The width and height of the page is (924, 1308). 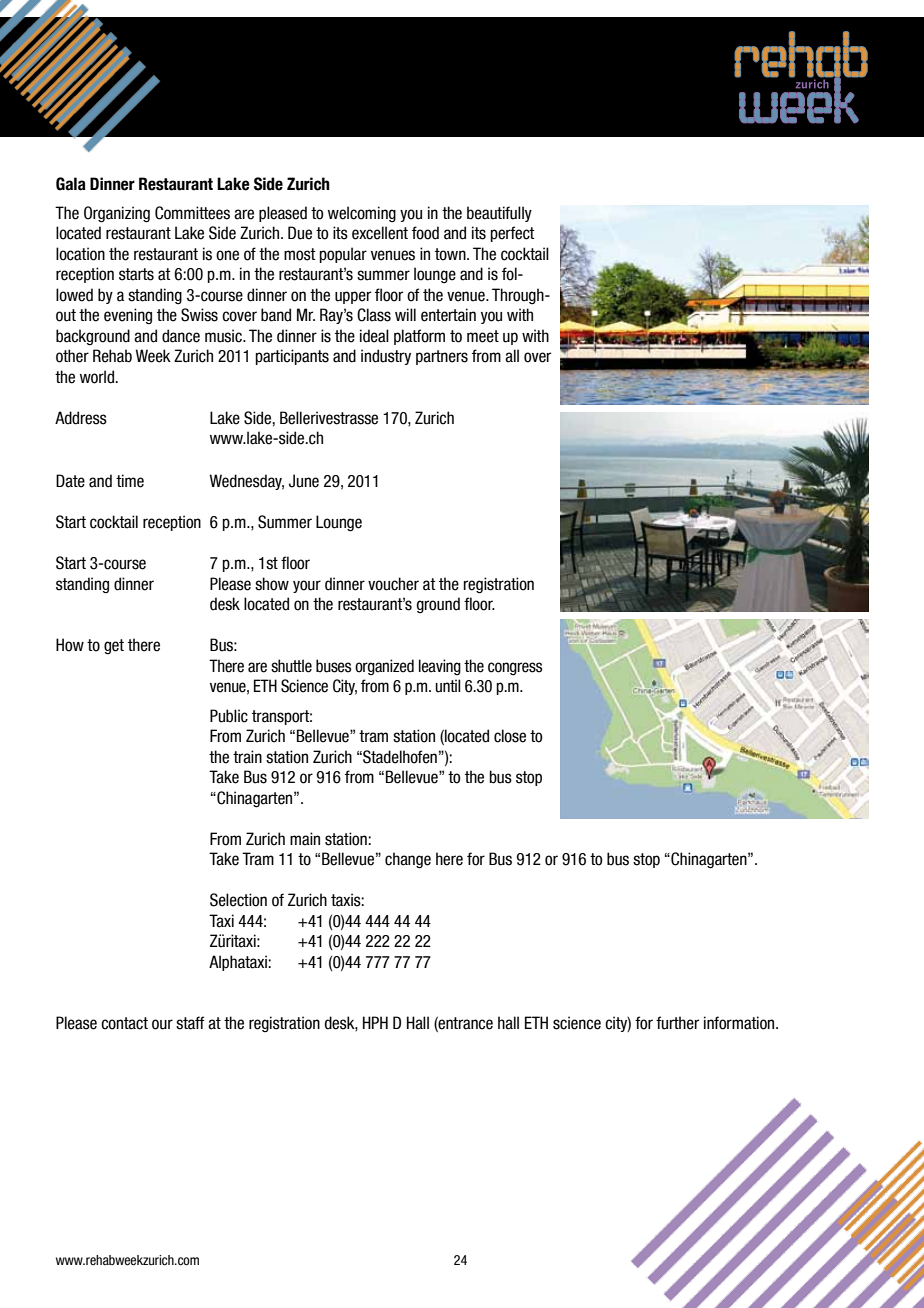 What do you see at coordinates (483, 336) in the page?
I see `meet` at bounding box center [483, 336].
